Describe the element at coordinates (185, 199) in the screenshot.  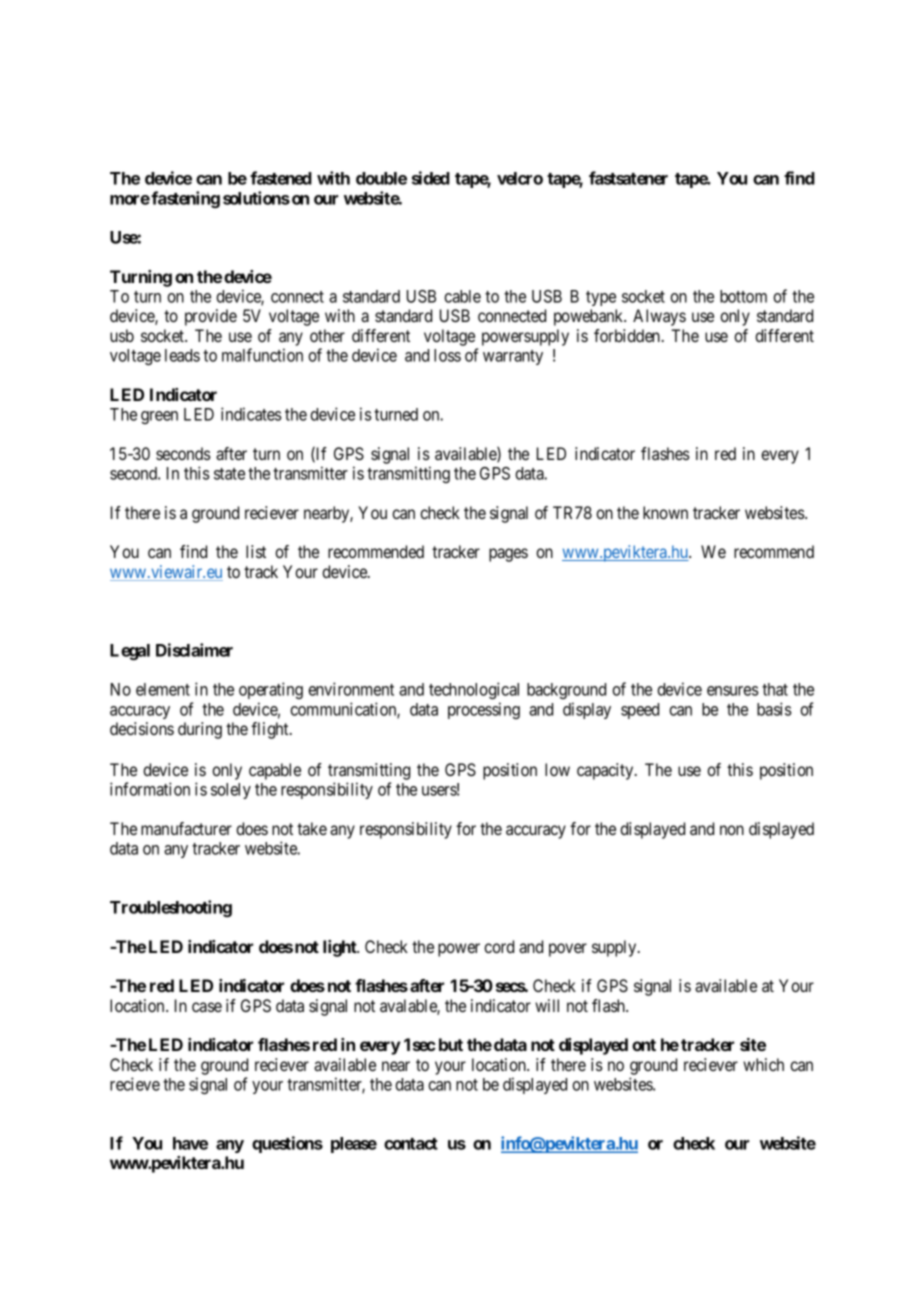
I see `fastening` at that location.
